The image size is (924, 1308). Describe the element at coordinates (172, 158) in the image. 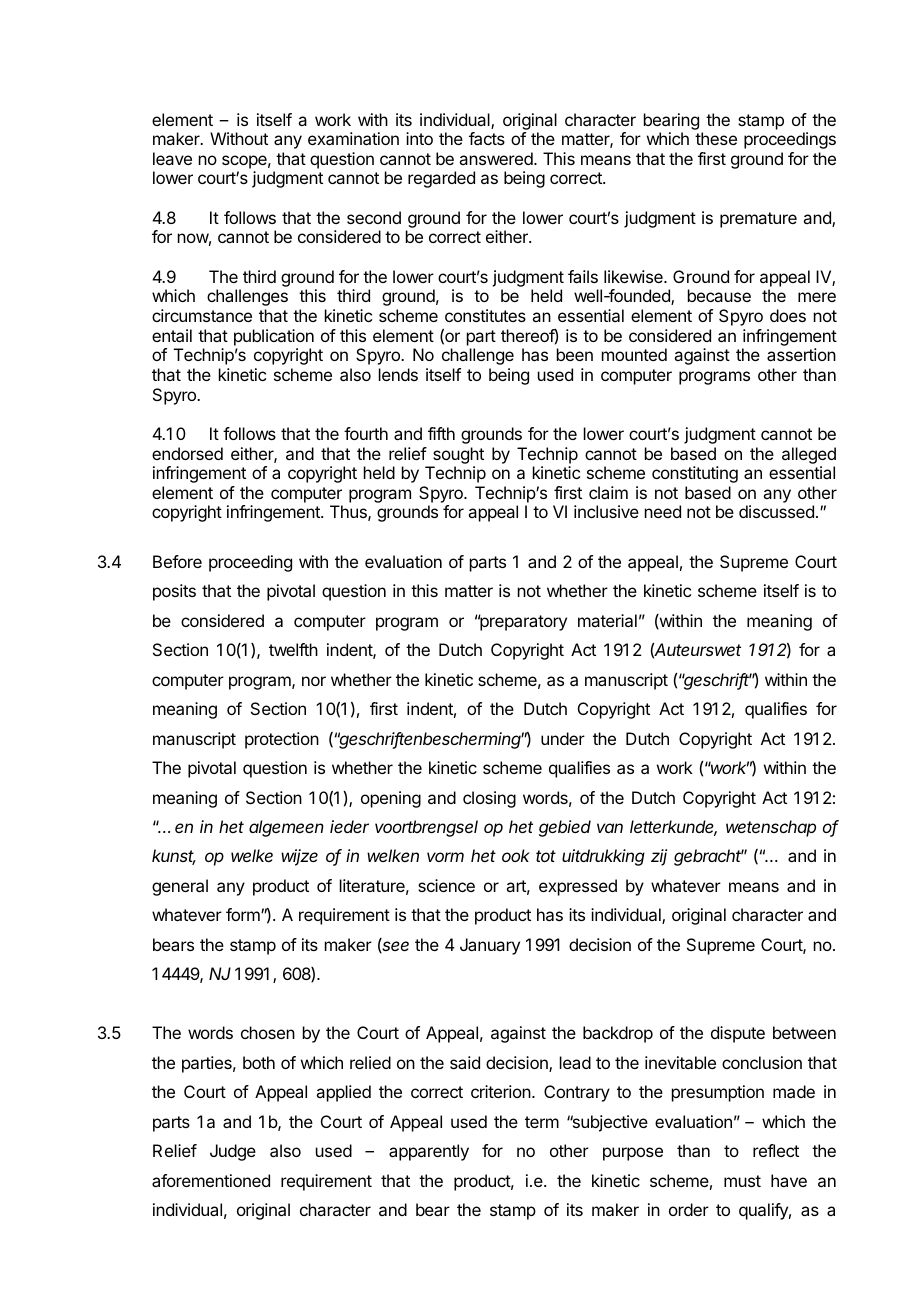

I see `leave` at that location.
